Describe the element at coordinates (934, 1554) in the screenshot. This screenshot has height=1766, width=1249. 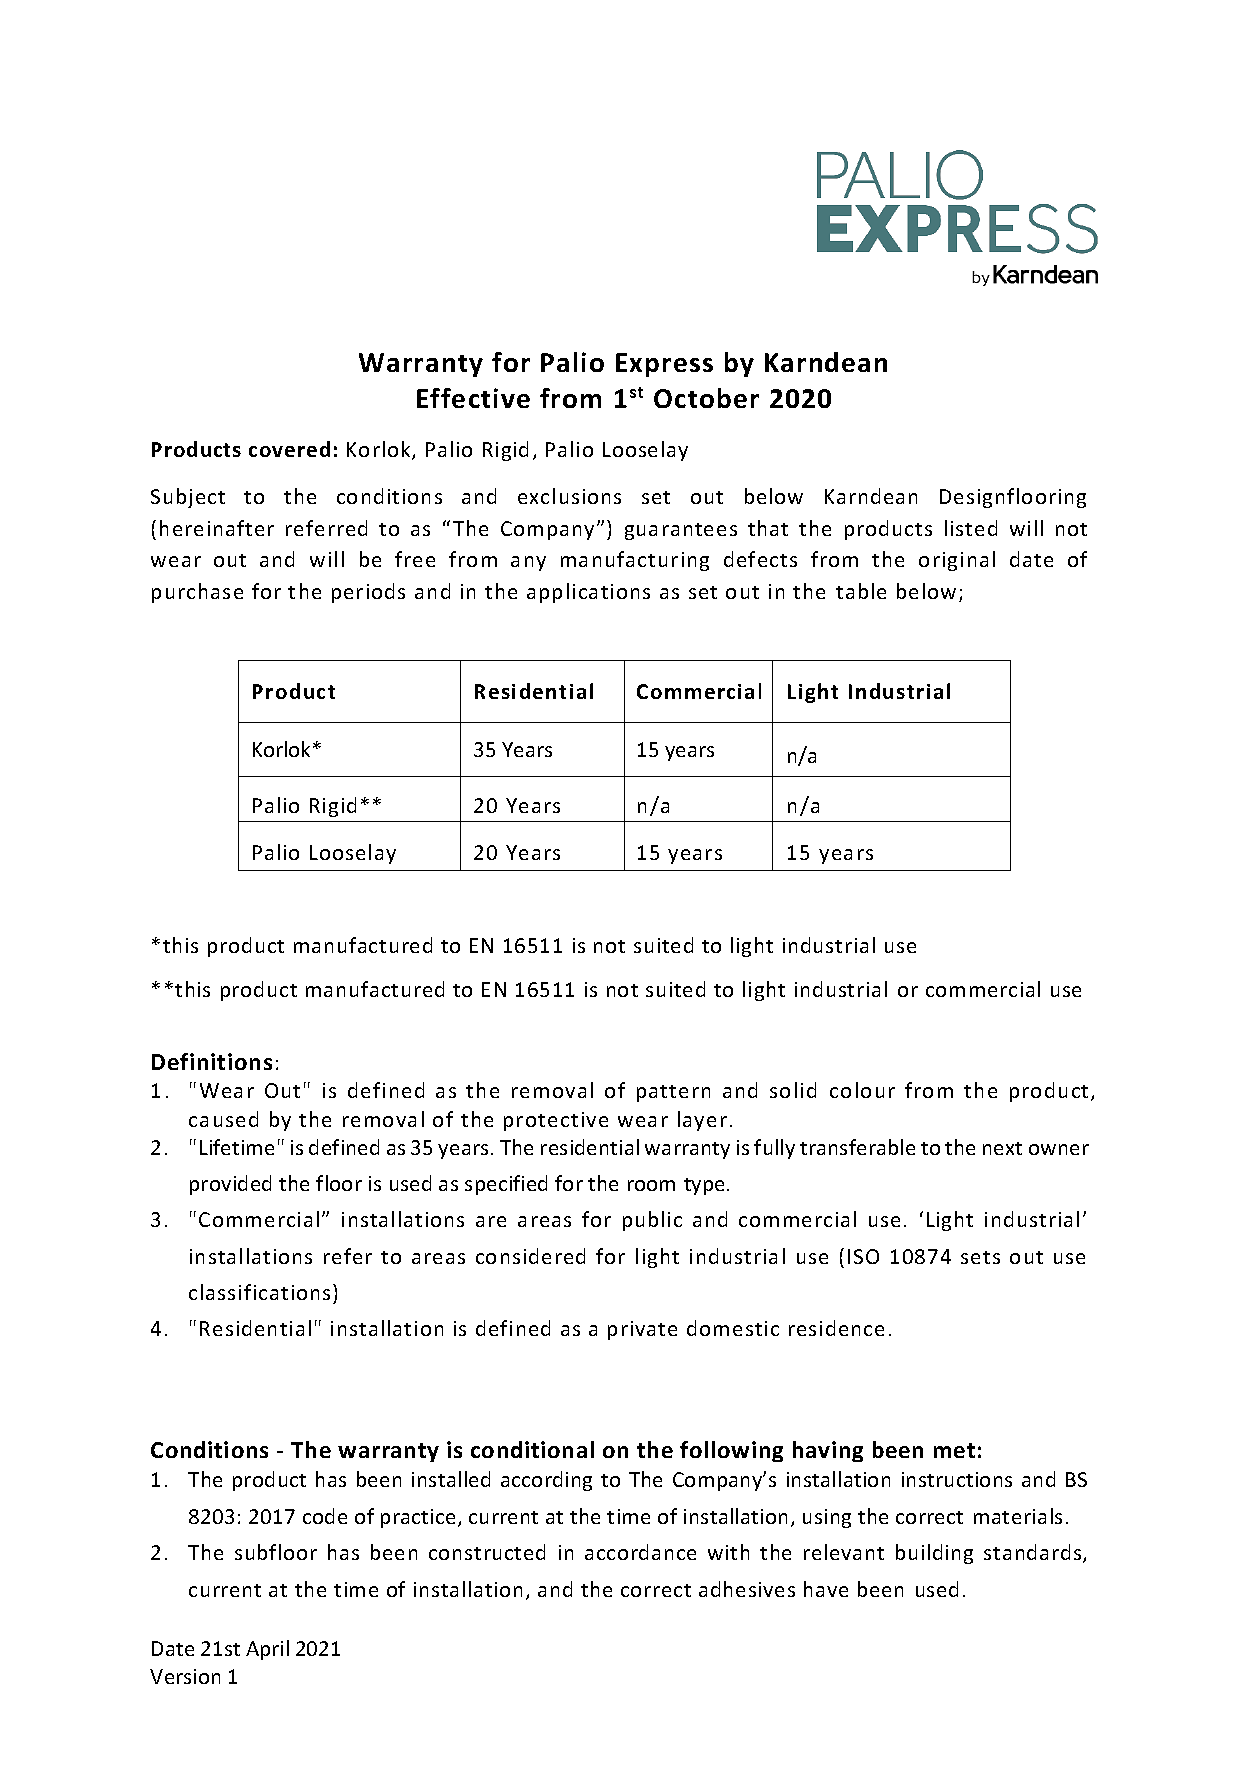
I see `building` at that location.
